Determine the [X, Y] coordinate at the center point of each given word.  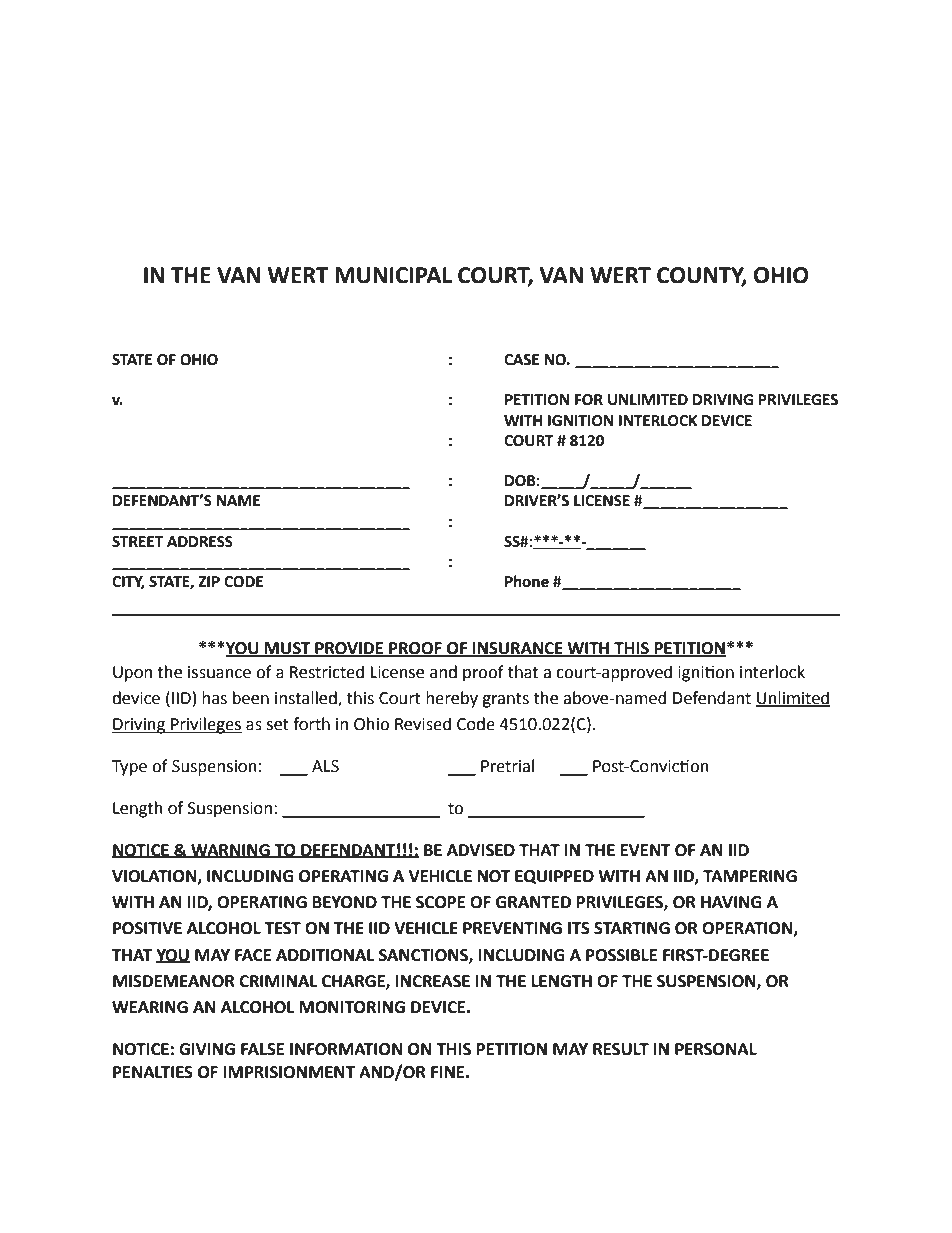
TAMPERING [750, 876]
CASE [521, 360]
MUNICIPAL [393, 275]
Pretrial [507, 766]
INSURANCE [518, 649]
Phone [527, 581]
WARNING [230, 851]
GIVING [207, 1049]
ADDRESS [200, 542]
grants [505, 700]
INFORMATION [346, 1049]
